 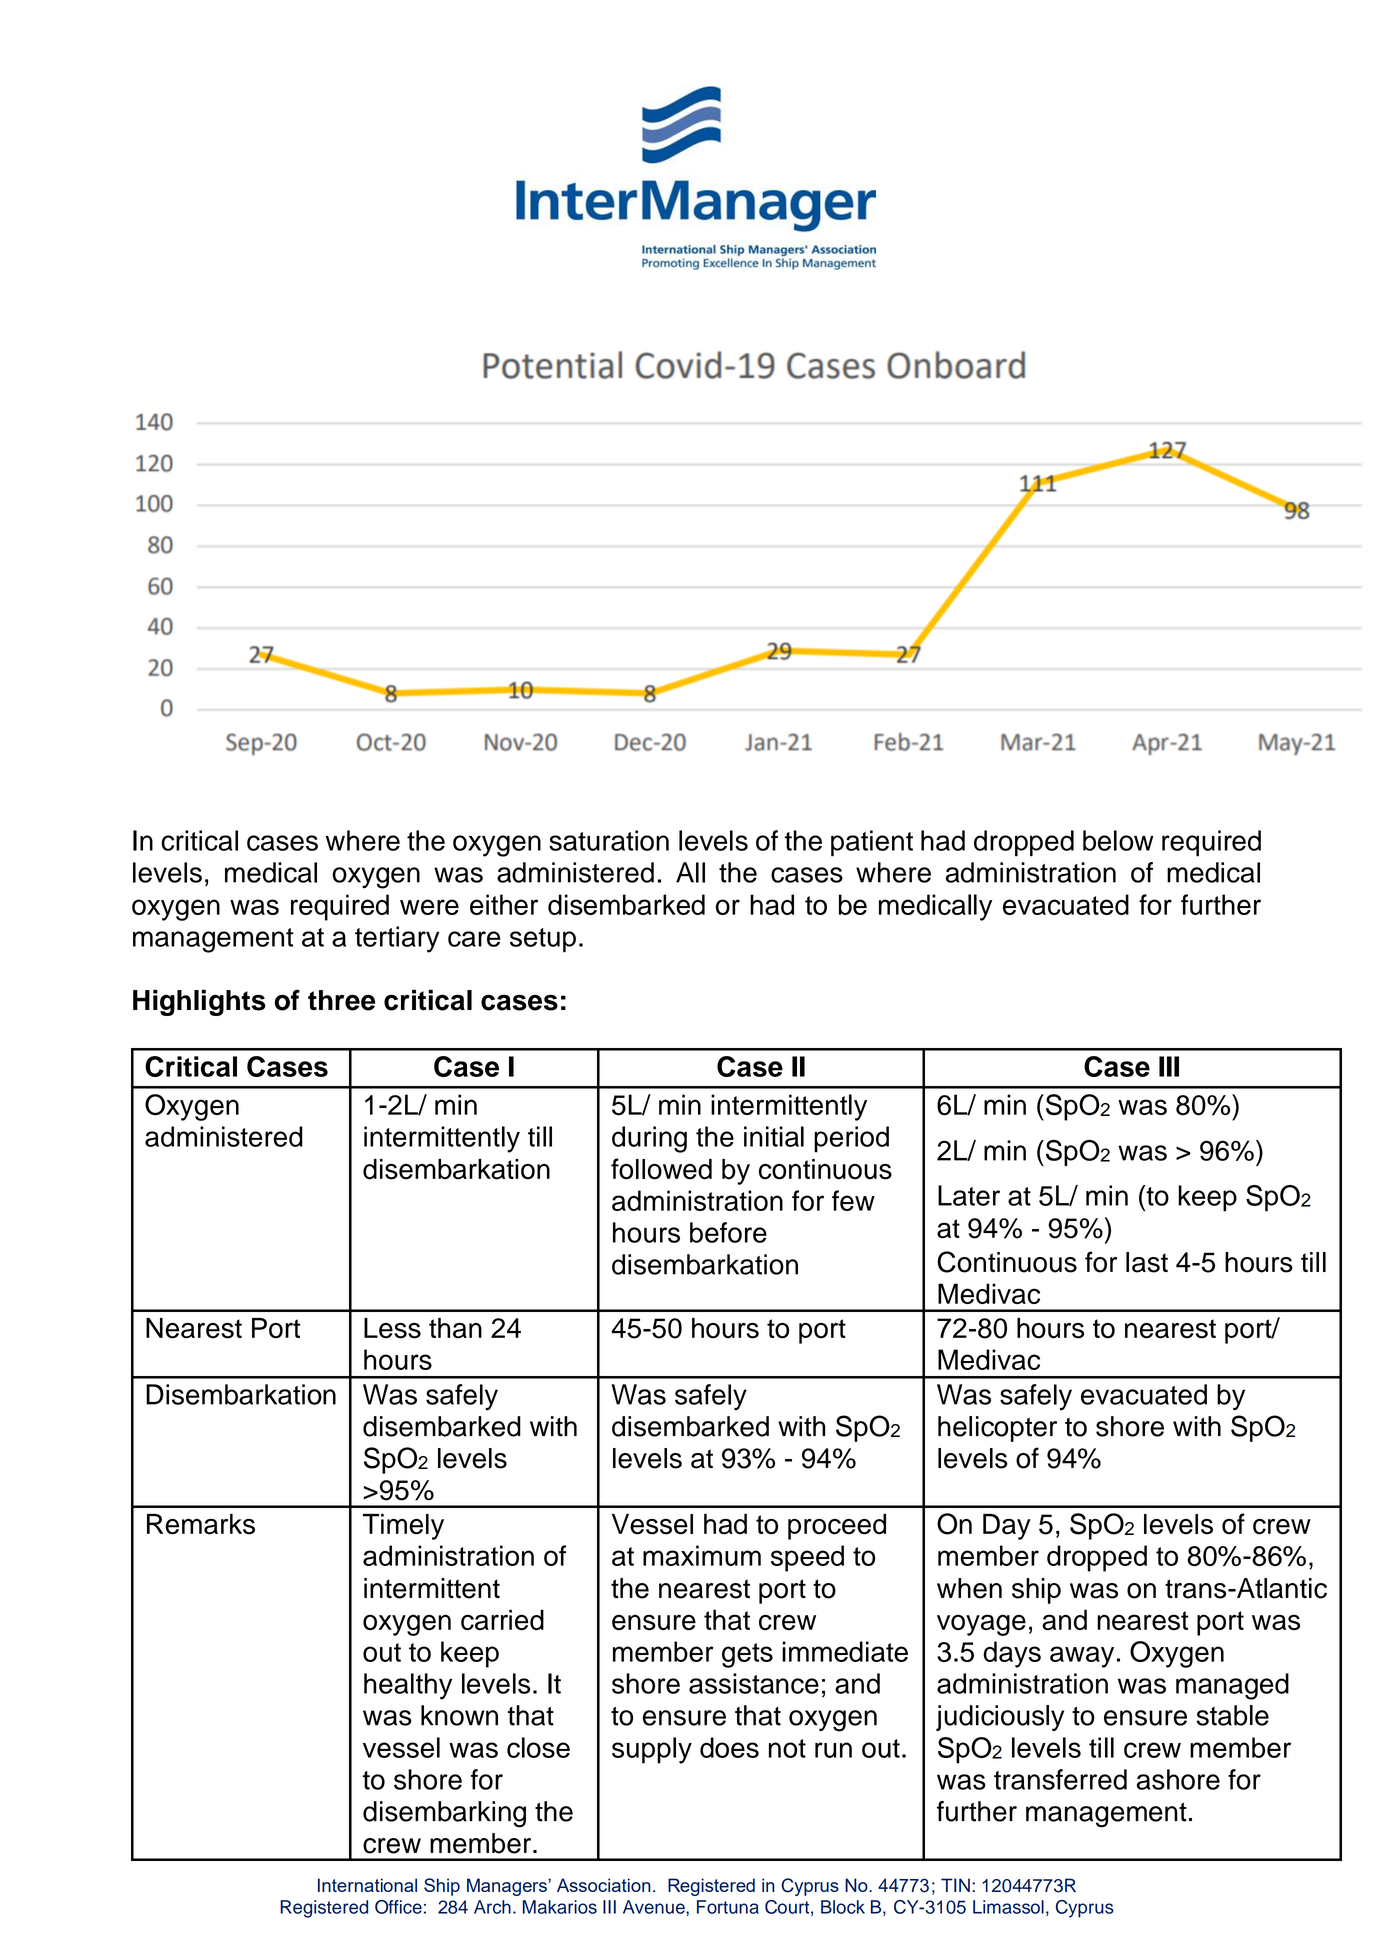 I want to click on saturation, so click(x=609, y=840).
